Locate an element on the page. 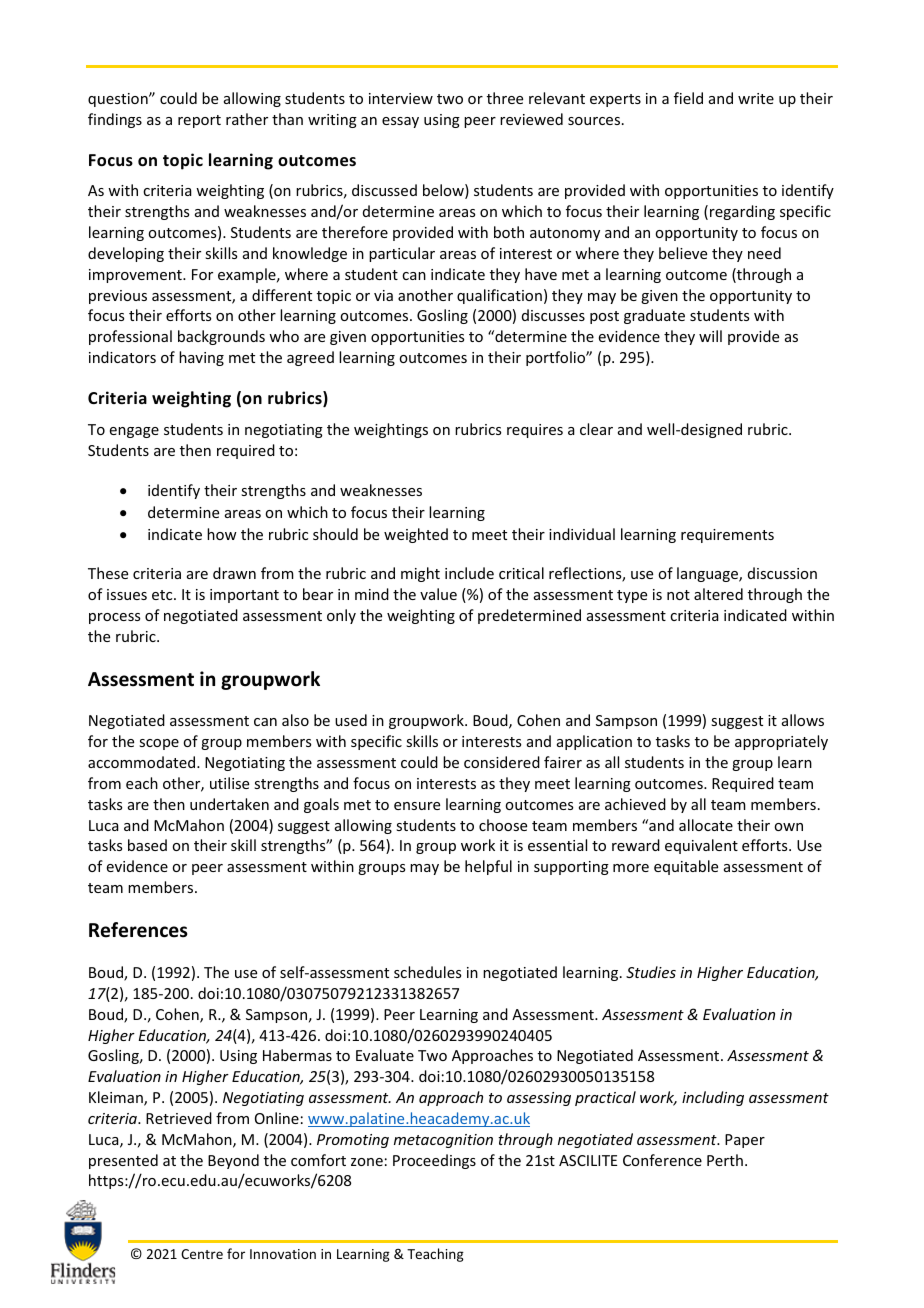 This document has width=924, height=1308. Perth is located at coordinates (725, 1160).
